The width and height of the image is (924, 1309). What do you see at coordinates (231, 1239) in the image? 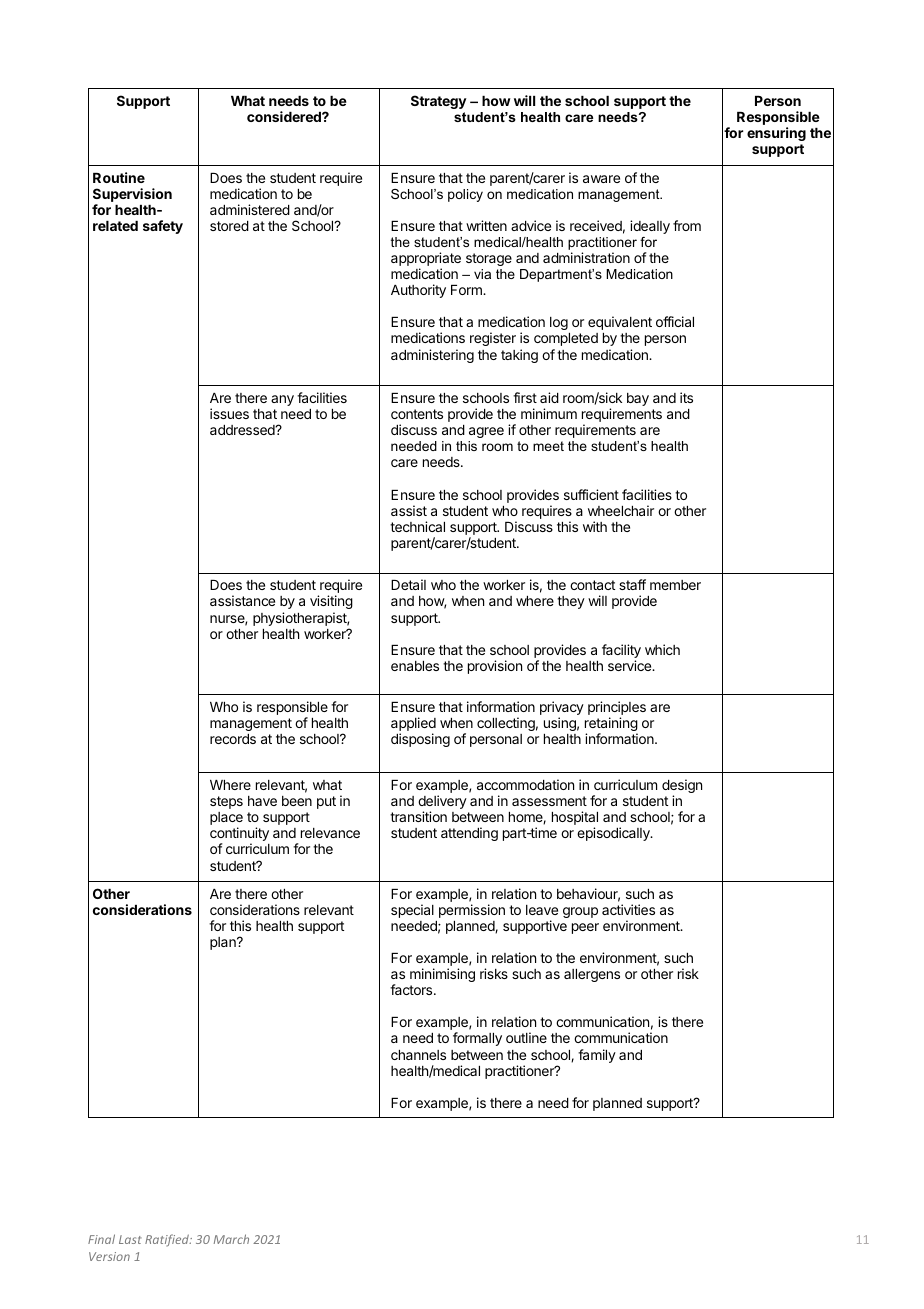
I see `March` at bounding box center [231, 1239].
